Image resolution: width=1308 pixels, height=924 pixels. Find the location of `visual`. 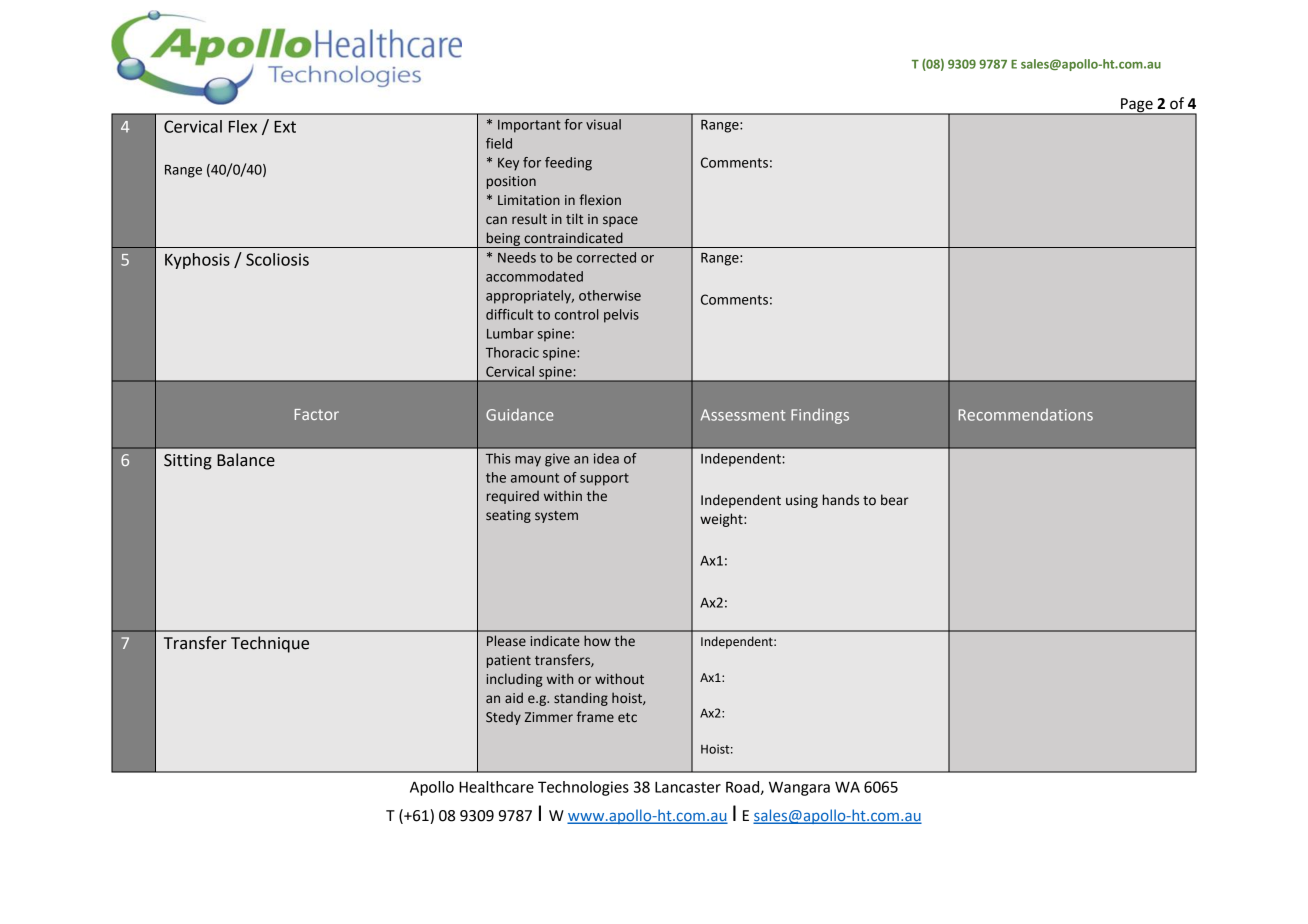

visual is located at coordinates (603, 124).
